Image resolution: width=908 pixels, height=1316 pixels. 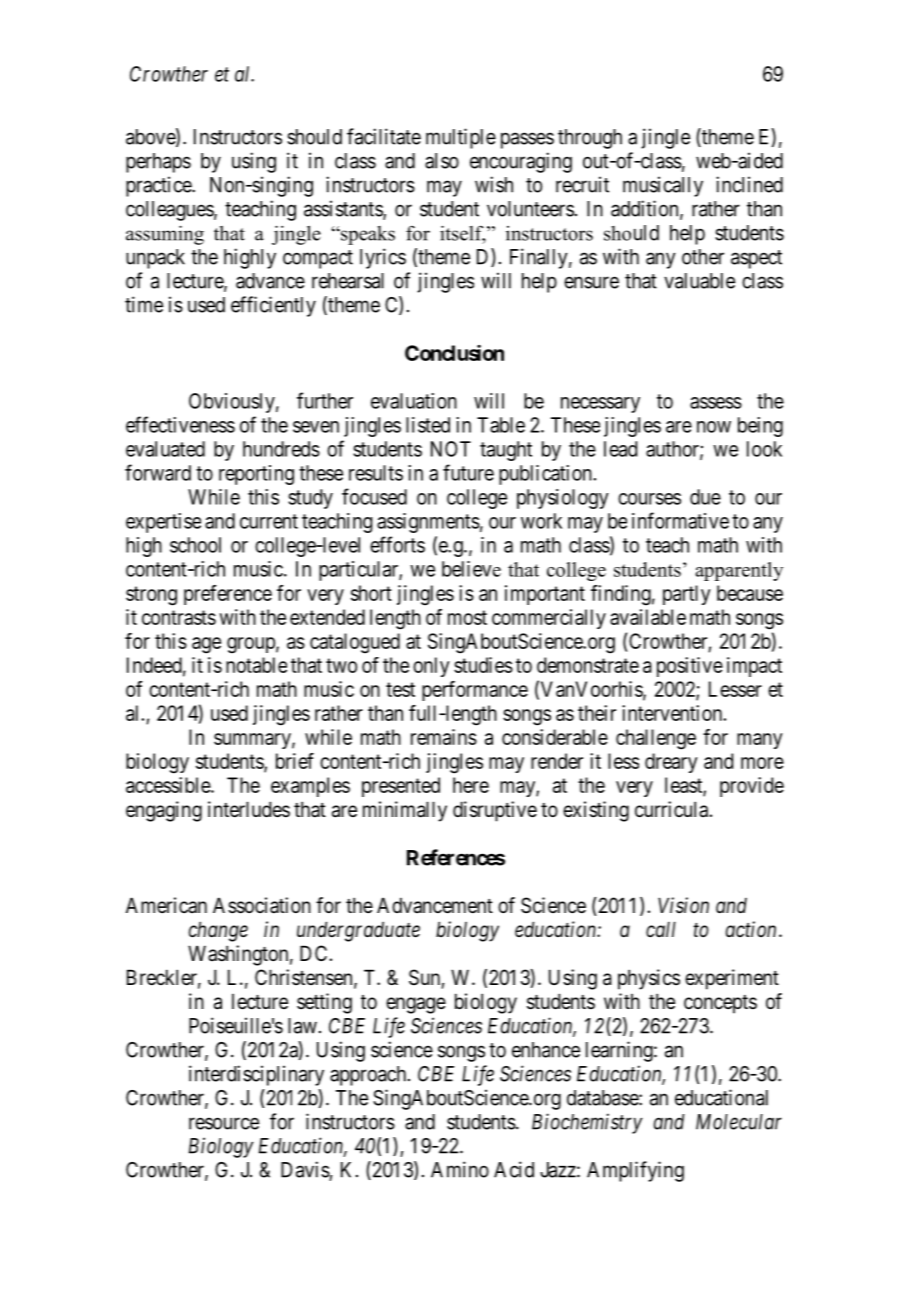 What do you see at coordinates (224, 1123) in the image?
I see `resource` at bounding box center [224, 1123].
